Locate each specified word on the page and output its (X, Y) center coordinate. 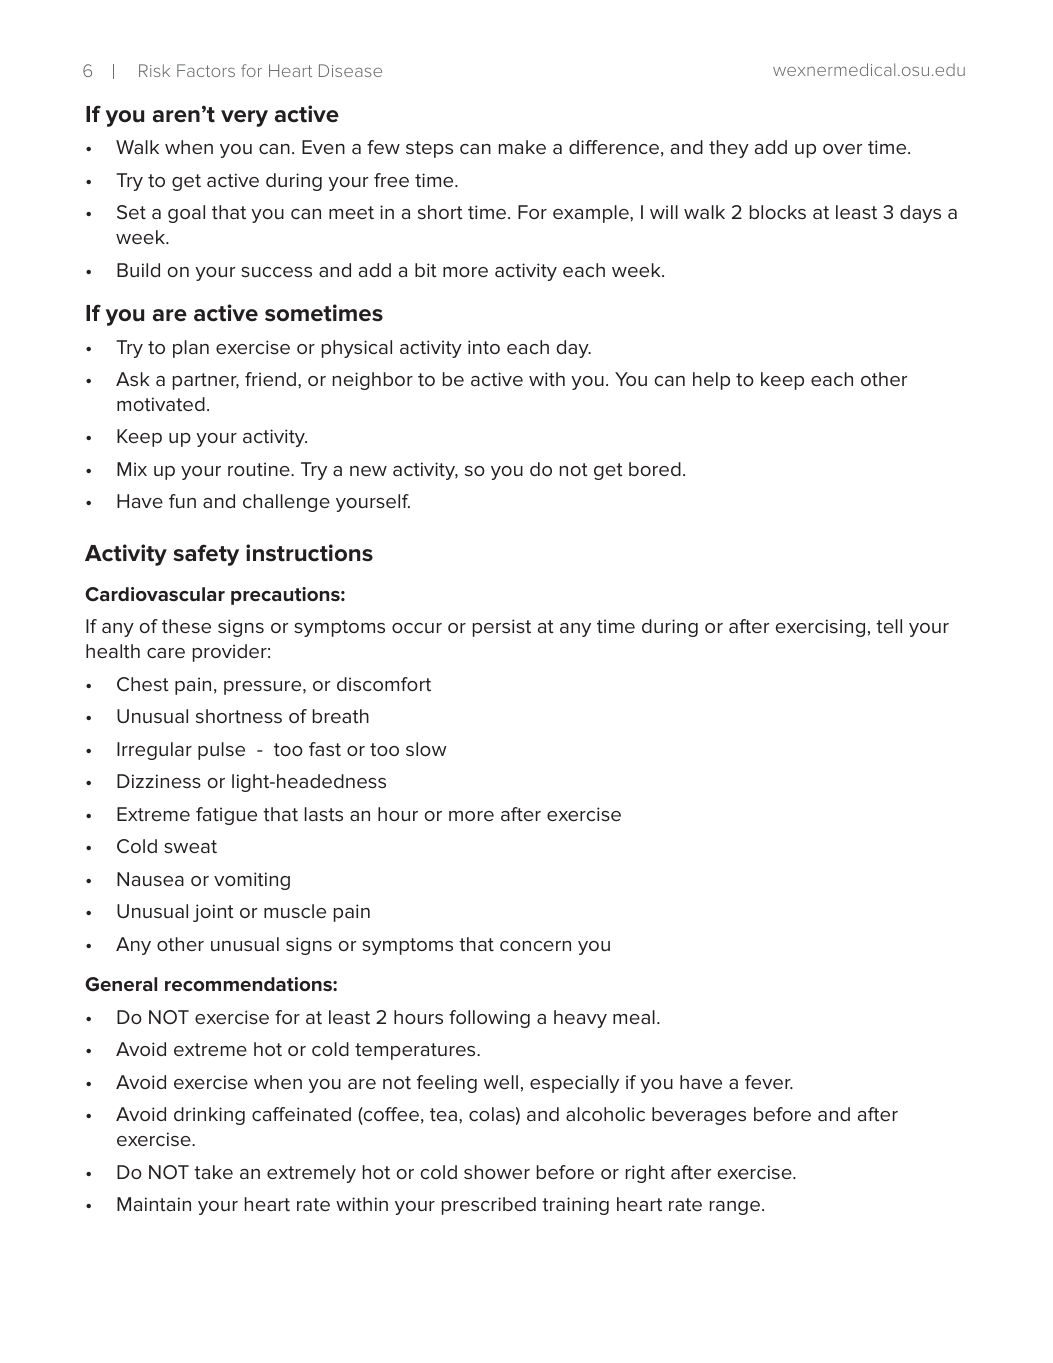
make (522, 147)
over (842, 149)
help (711, 381)
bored (655, 469)
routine (260, 469)
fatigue (226, 816)
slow (426, 749)
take (213, 1172)
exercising (820, 628)
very (244, 118)
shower (497, 1172)
